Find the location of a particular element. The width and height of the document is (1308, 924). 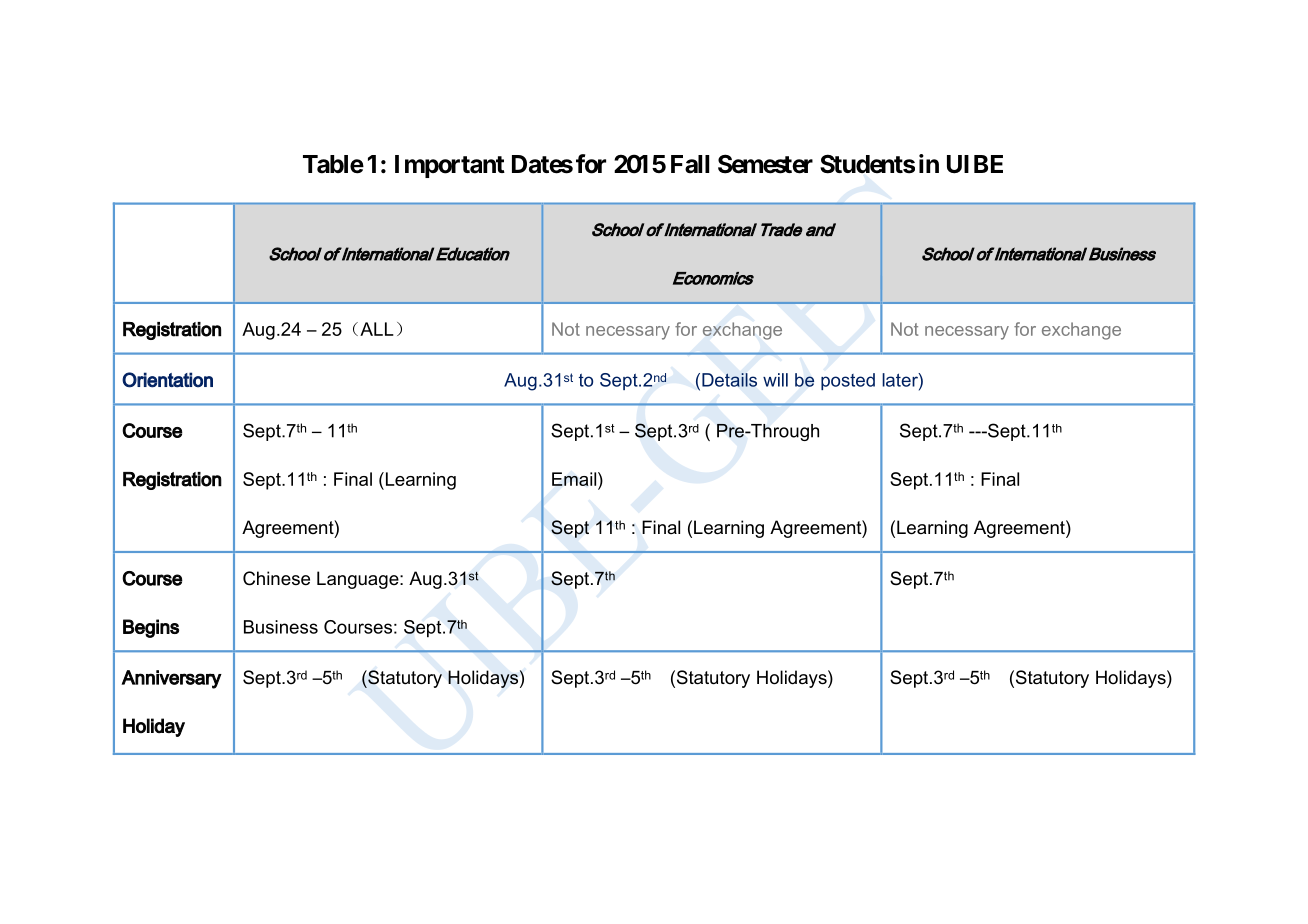

Anniversary is located at coordinates (171, 679).
